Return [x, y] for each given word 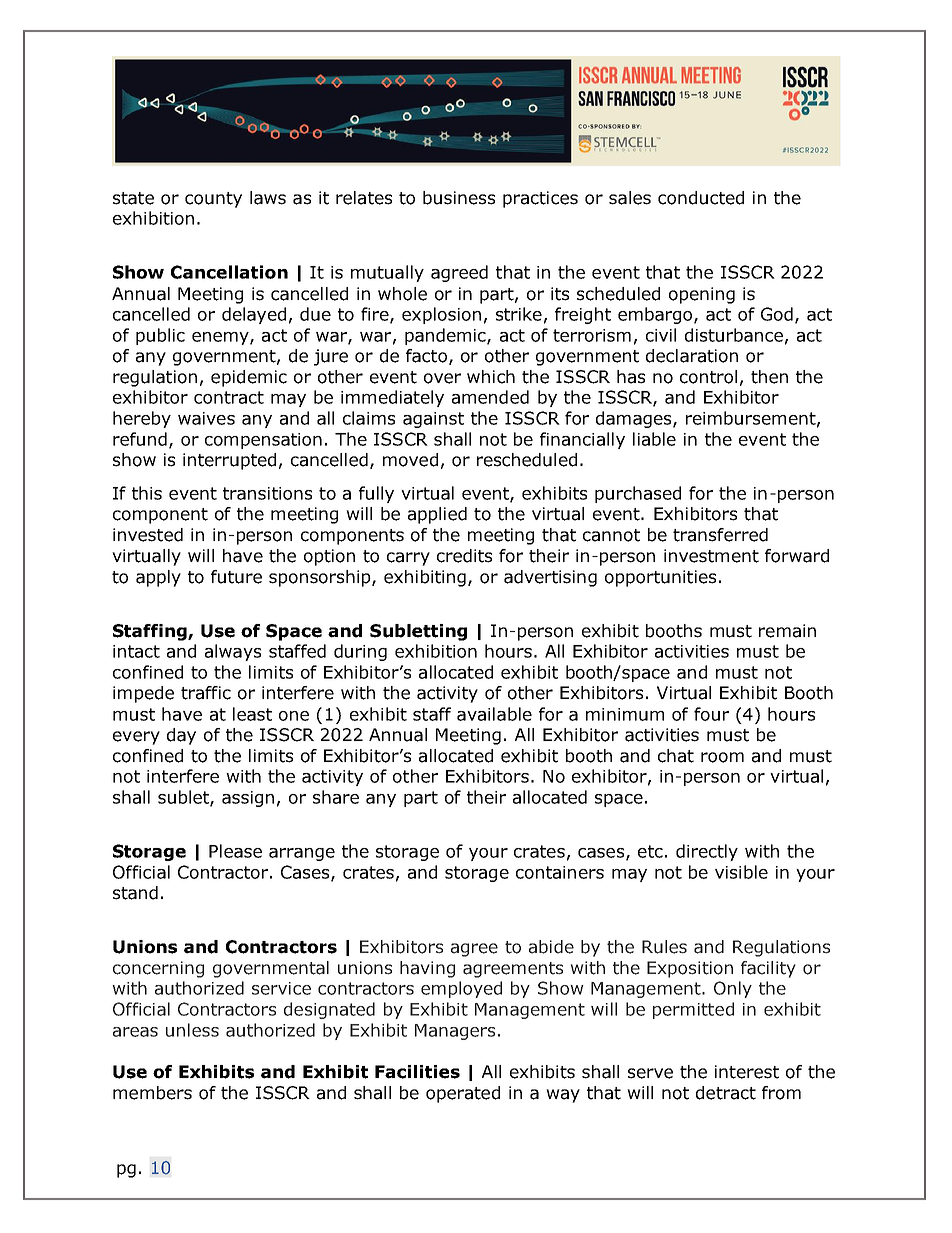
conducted [701, 198]
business [459, 198]
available [494, 714]
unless [192, 1030]
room [722, 757]
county [213, 200]
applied [437, 515]
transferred [720, 535]
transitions [267, 493]
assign [248, 799]
